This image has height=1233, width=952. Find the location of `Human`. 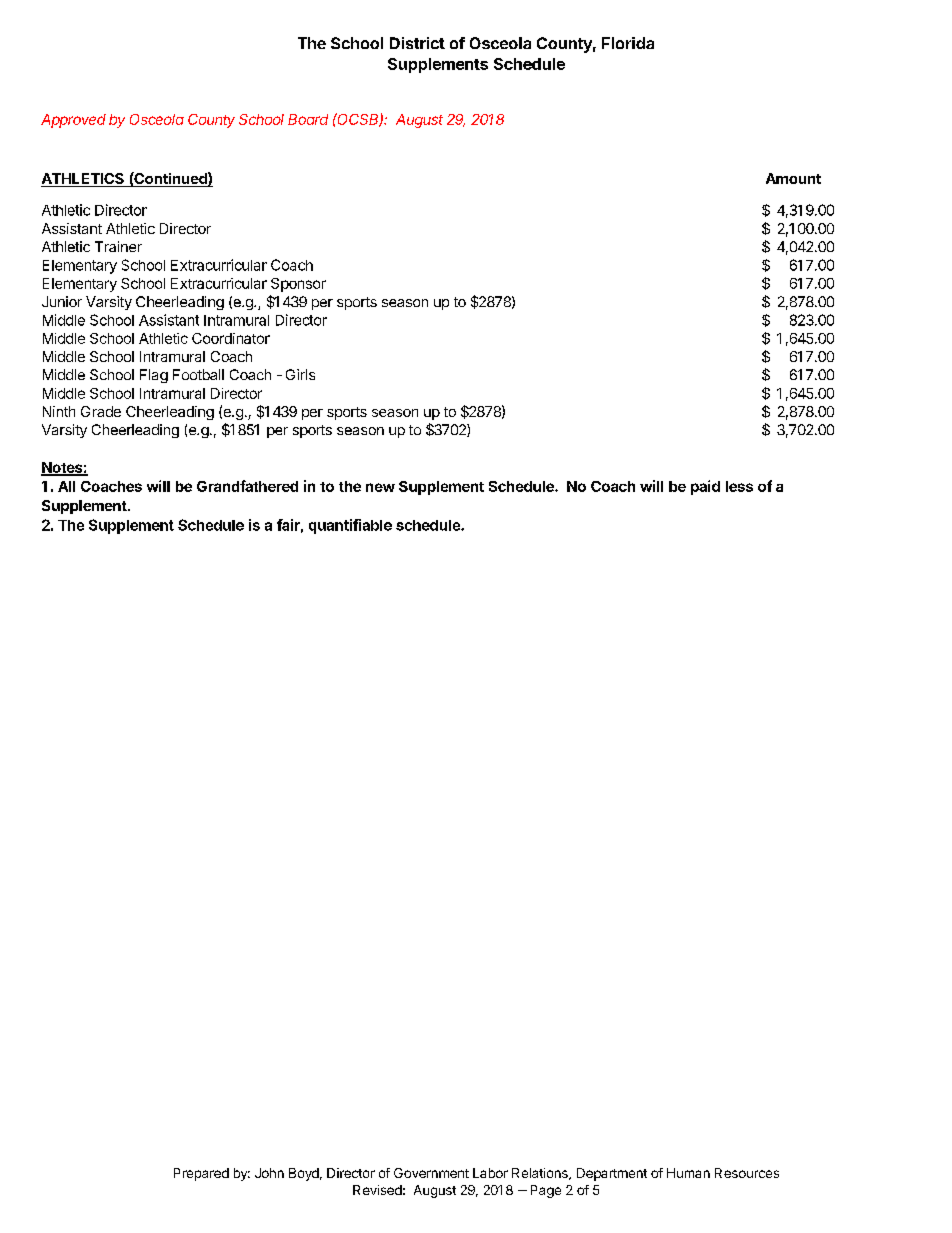

Human is located at coordinates (688, 1173).
